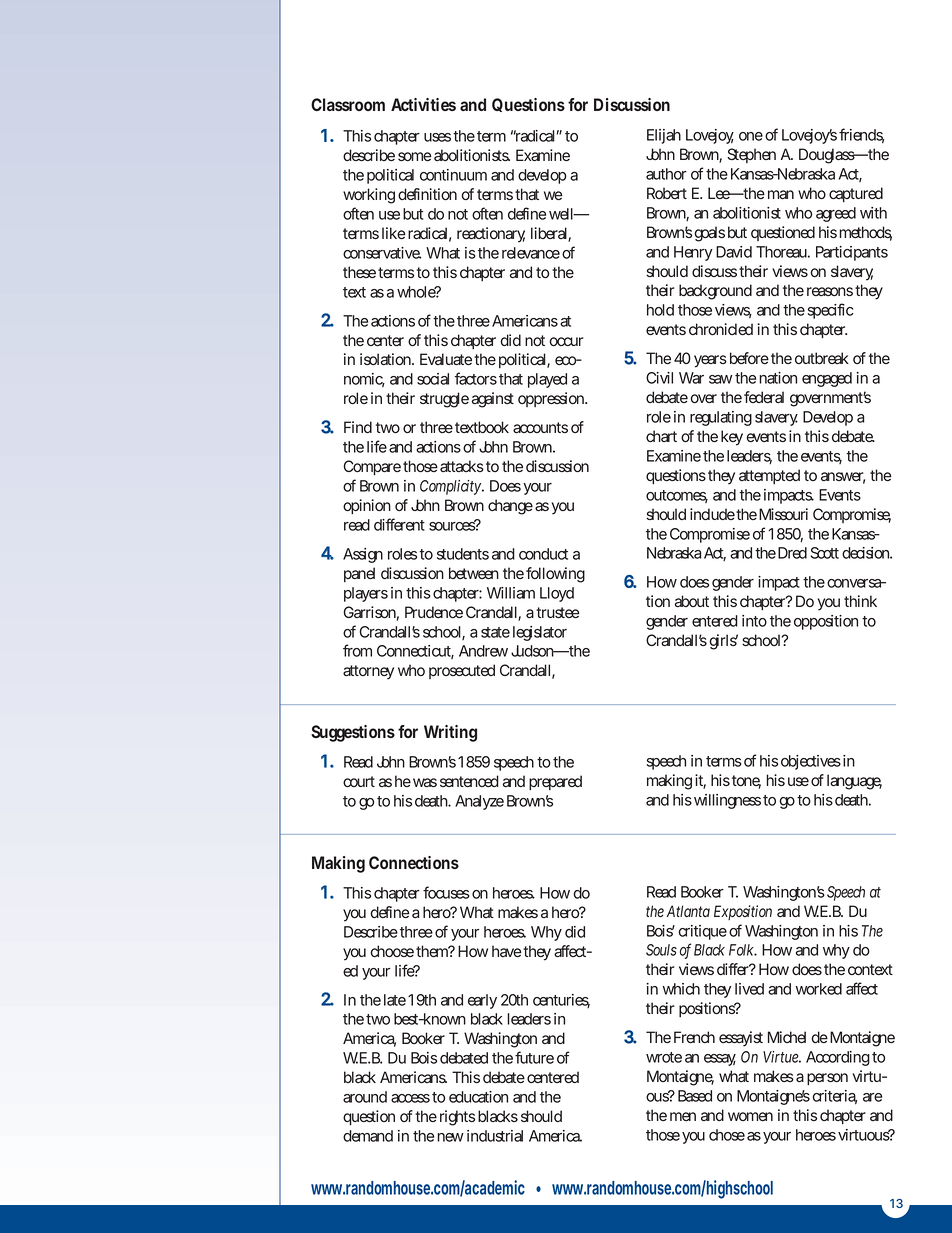 Image resolution: width=952 pixels, height=1233 pixels. Describe the element at coordinates (392, 951) in the image. I see `choose` at that location.
